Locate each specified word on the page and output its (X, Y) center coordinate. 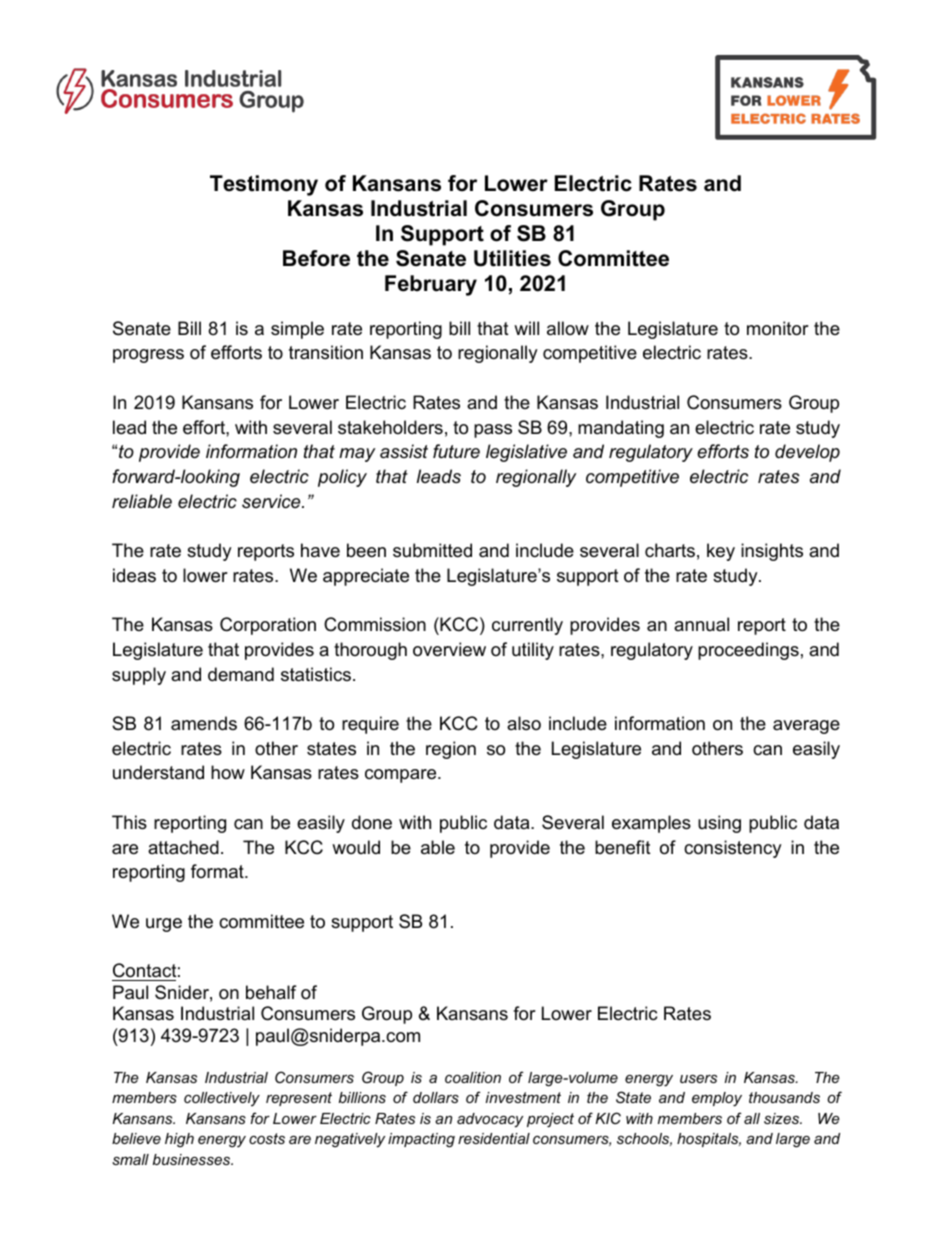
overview (449, 649)
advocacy (490, 1120)
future (456, 451)
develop (807, 453)
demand (241, 674)
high (179, 1140)
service (272, 501)
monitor (778, 328)
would (356, 847)
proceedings (748, 651)
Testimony (264, 185)
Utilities (512, 258)
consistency (733, 849)
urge (164, 925)
